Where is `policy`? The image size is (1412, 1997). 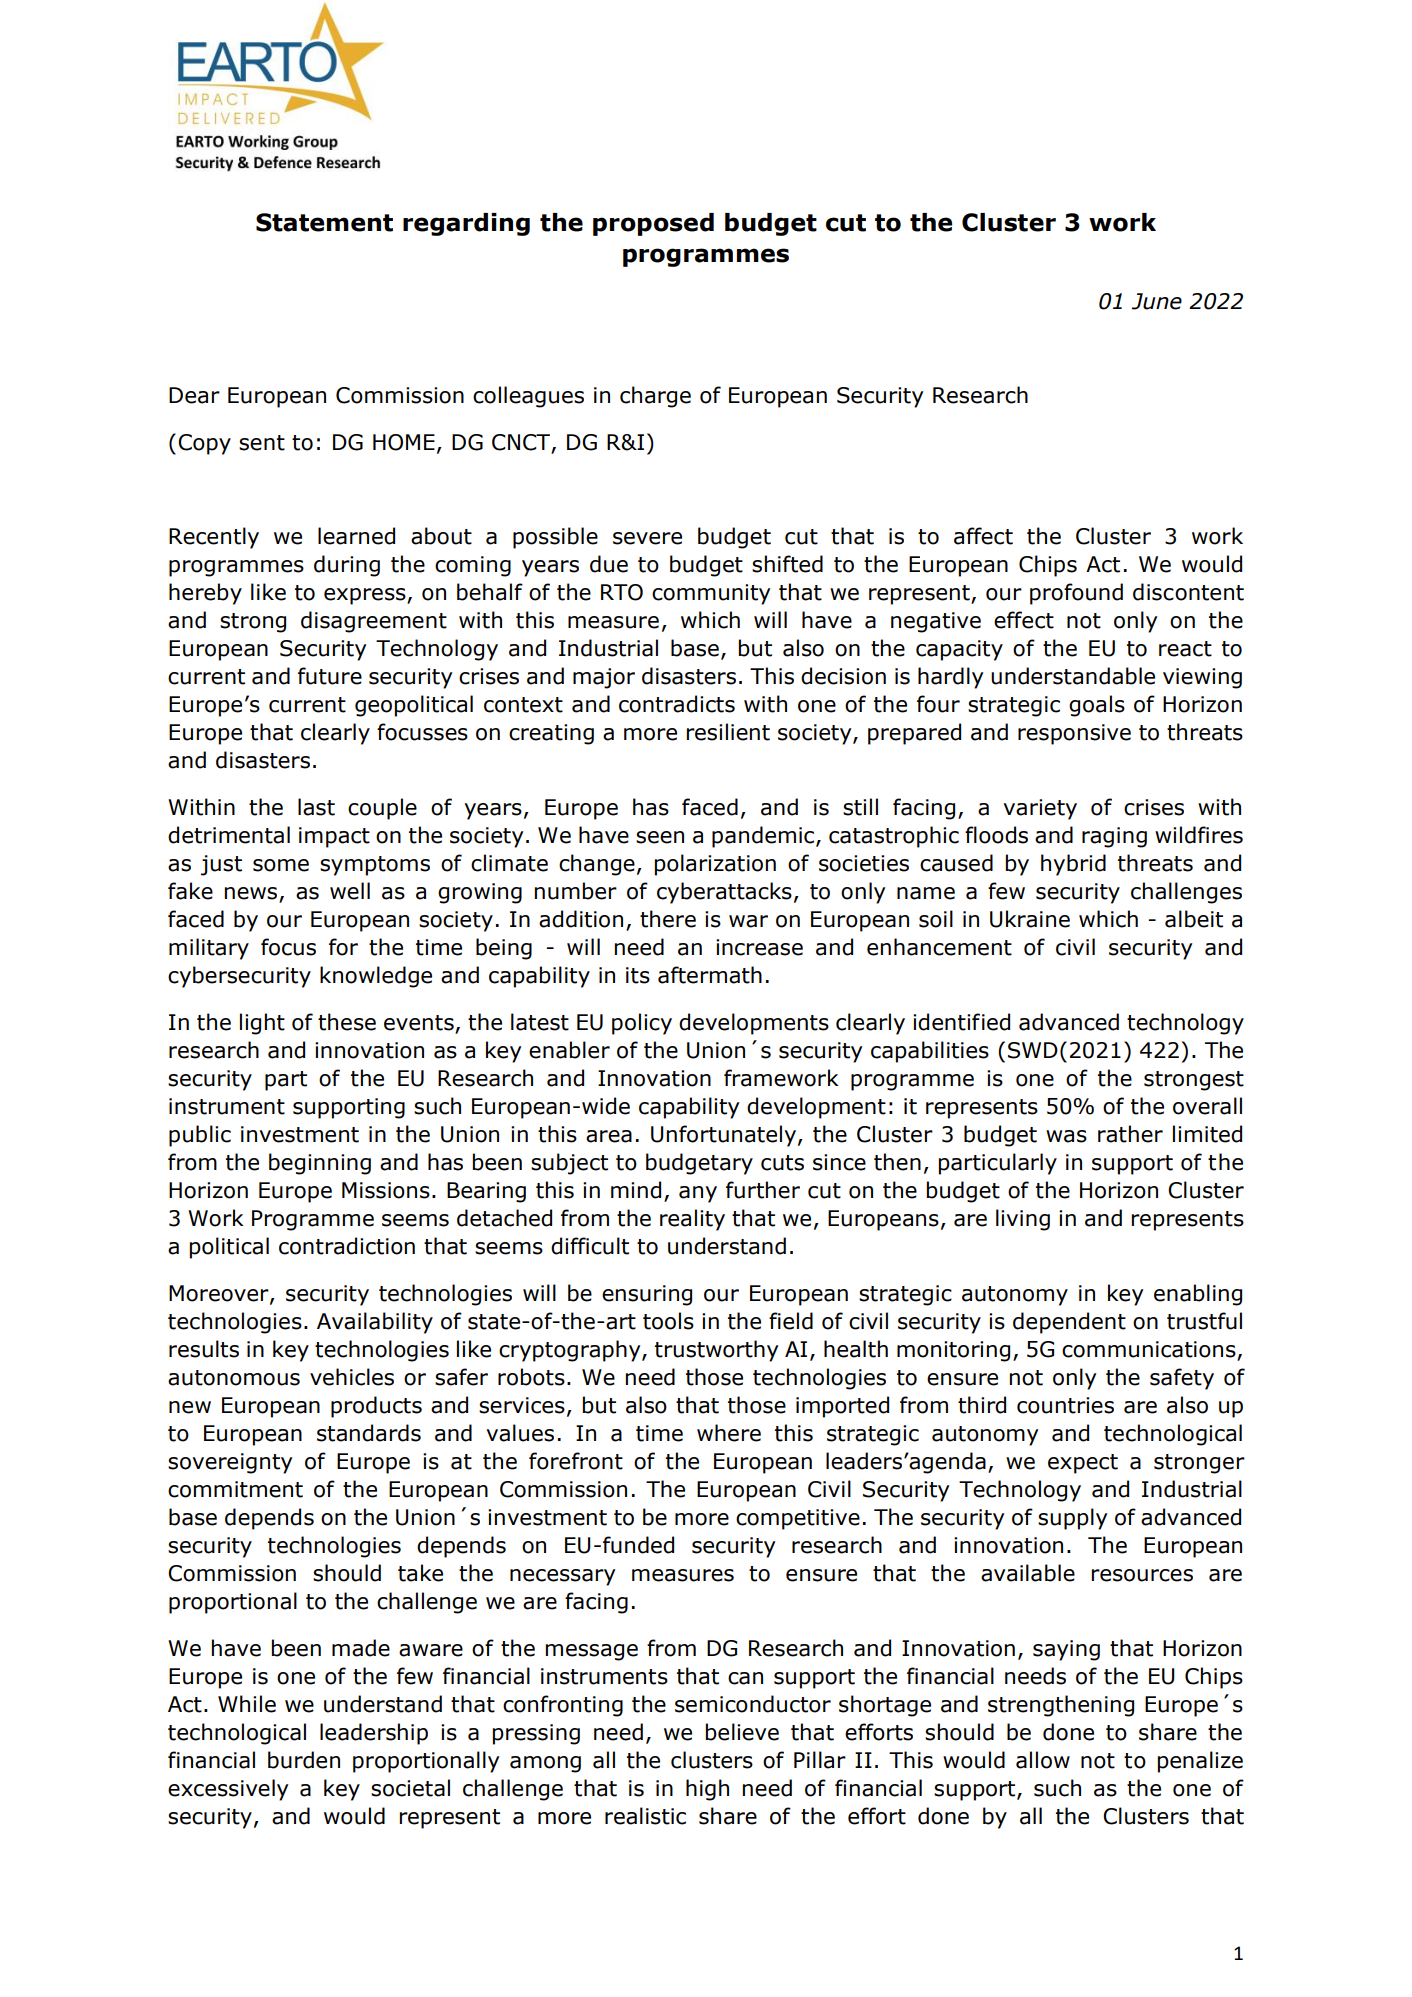 policy is located at coordinates (642, 1024).
